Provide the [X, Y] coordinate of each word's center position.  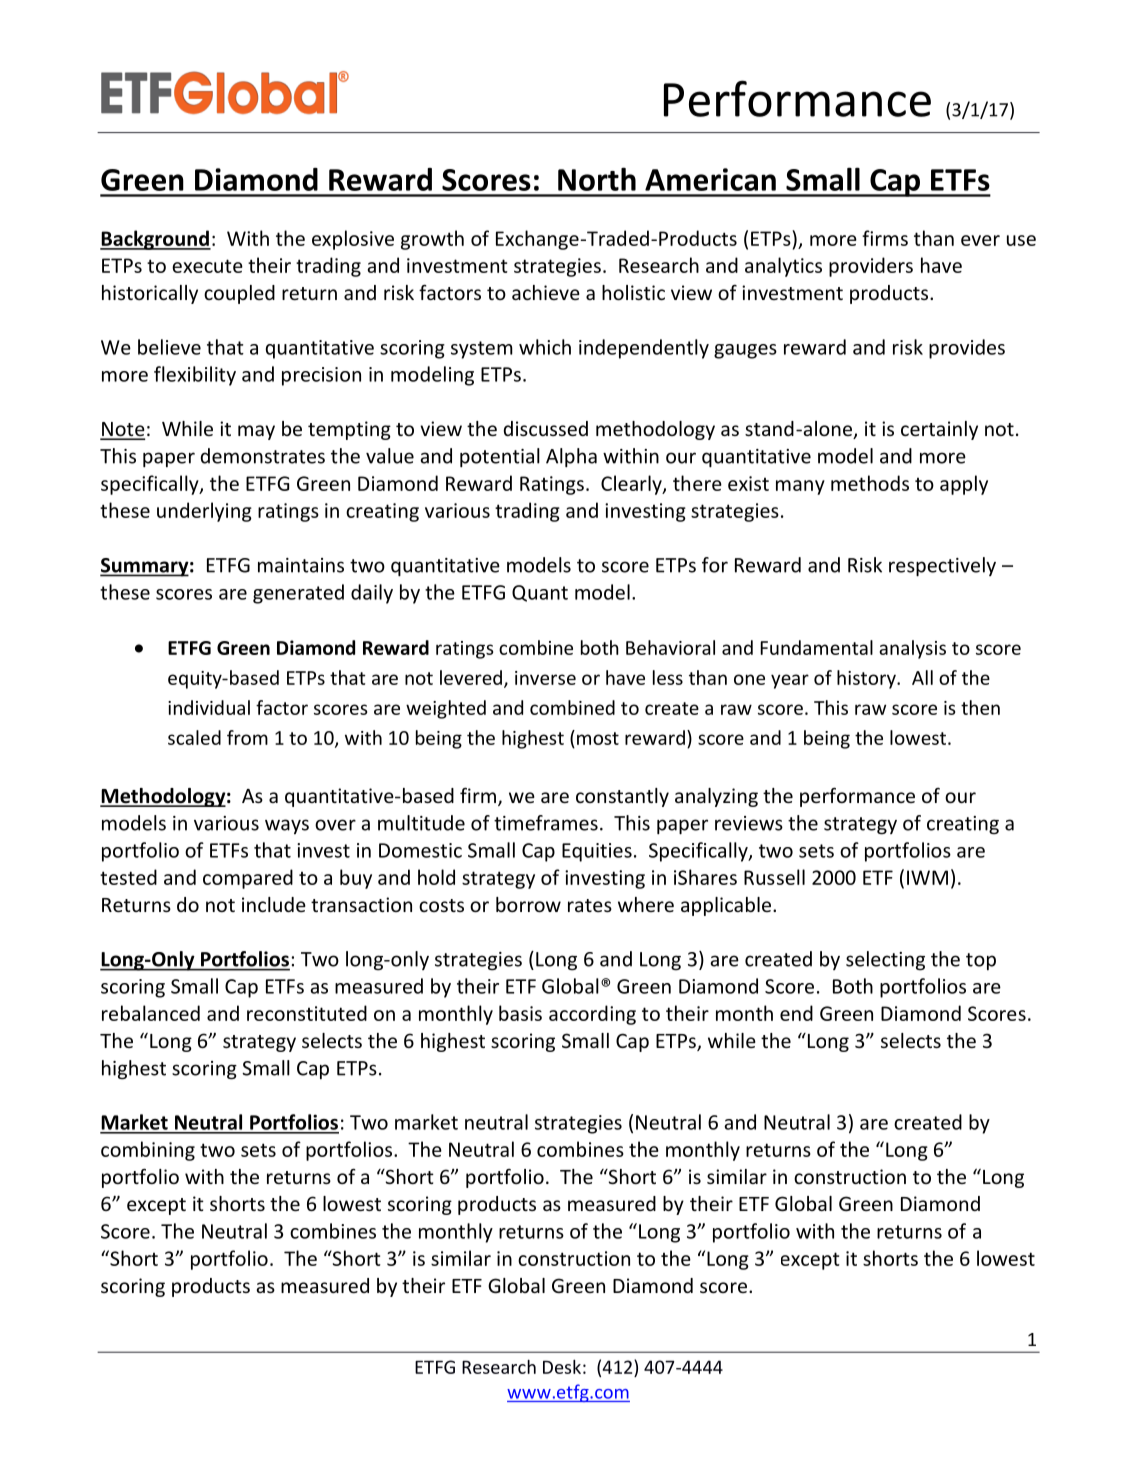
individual [209, 707]
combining [148, 1151]
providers [871, 267]
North [597, 179]
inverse [545, 678]
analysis [912, 649]
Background [155, 240]
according [592, 1015]
